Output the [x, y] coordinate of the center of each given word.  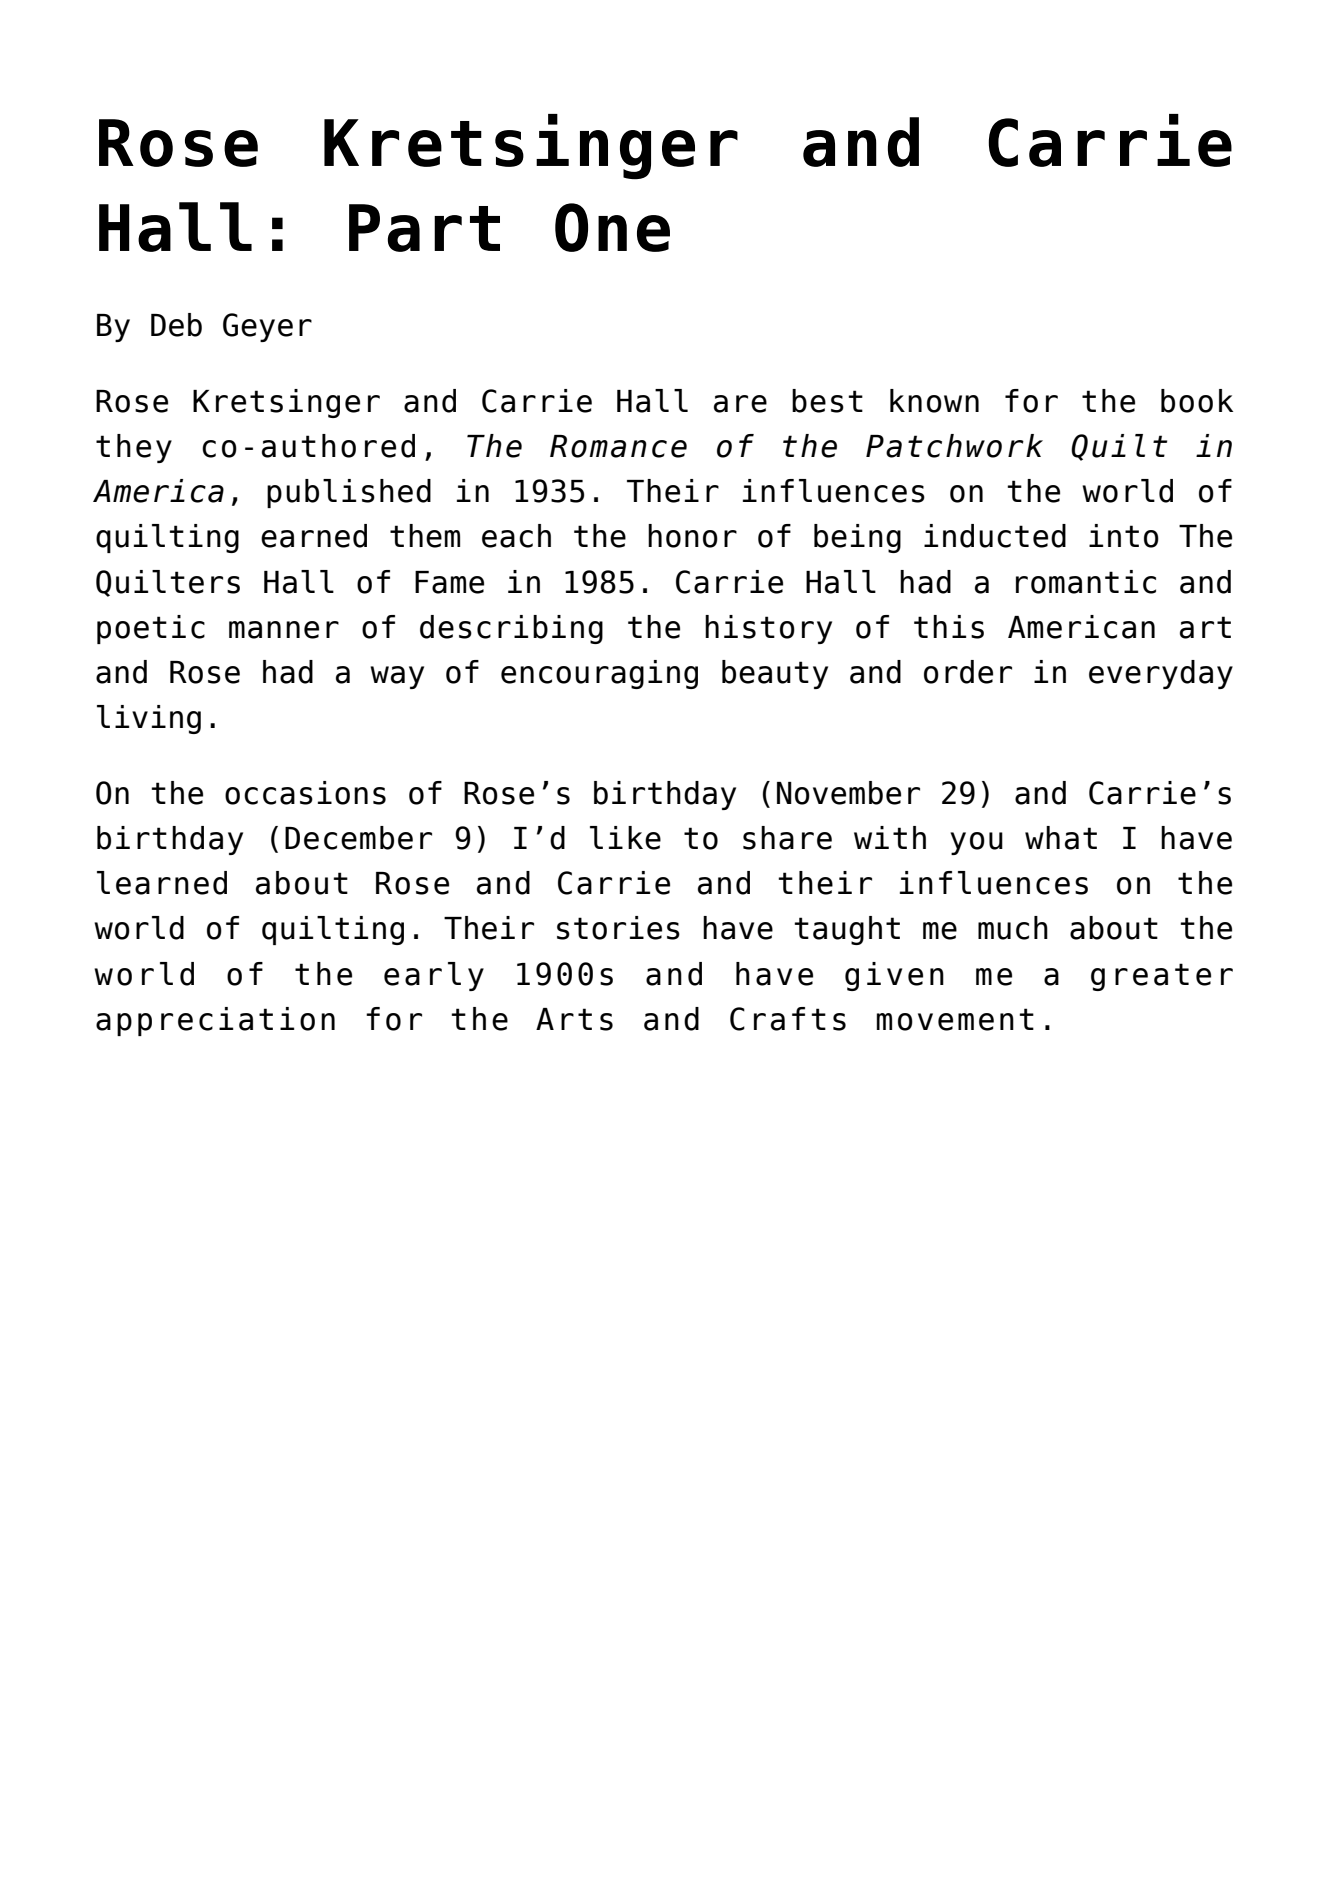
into [1124, 536]
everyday [1161, 674]
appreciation [215, 1021]
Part [424, 228]
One [612, 227]
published [349, 493]
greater [1162, 977]
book [1197, 401]
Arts [574, 1019]
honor [692, 536]
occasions [305, 793]
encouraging [599, 674]
